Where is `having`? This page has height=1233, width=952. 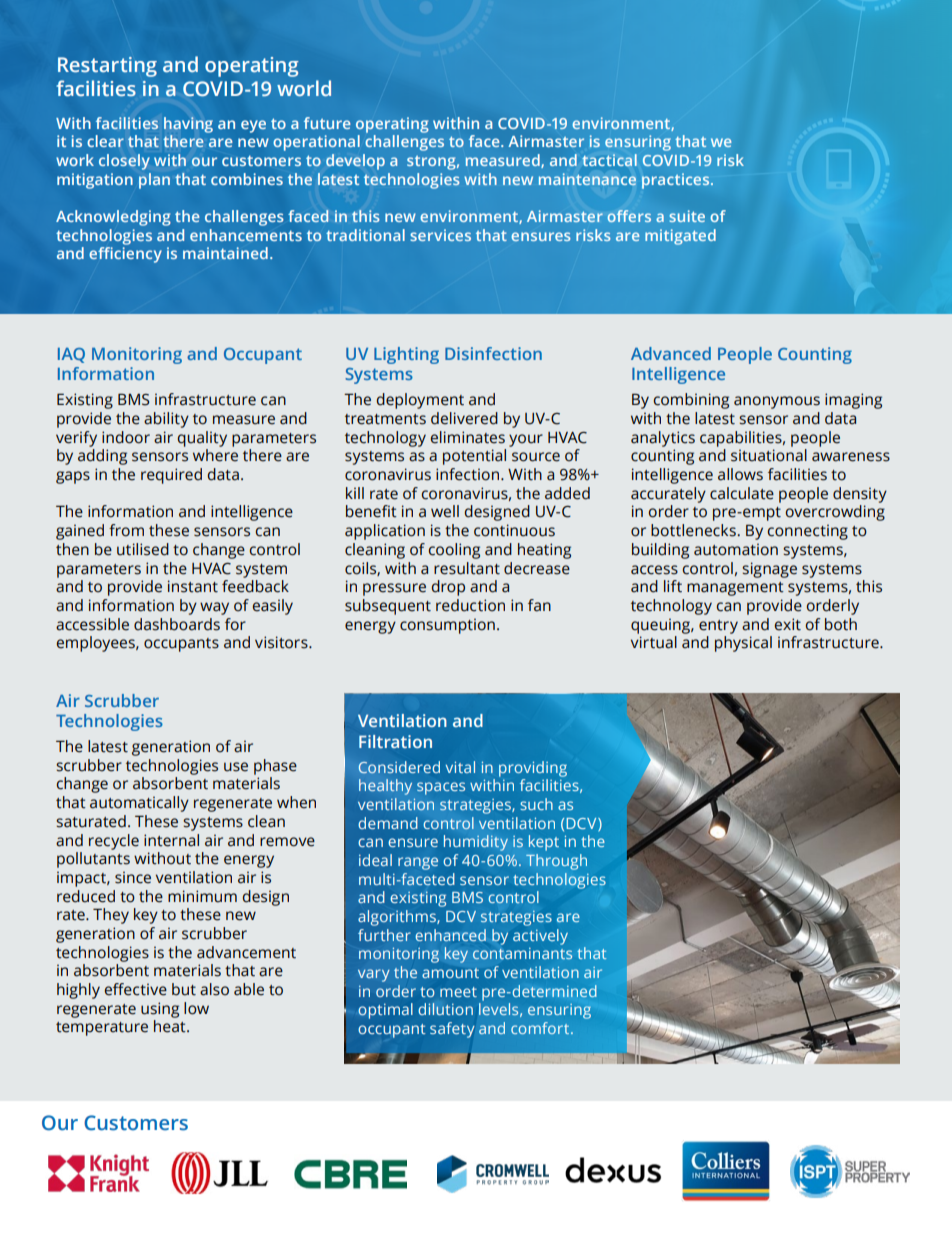 having is located at coordinates (188, 125).
